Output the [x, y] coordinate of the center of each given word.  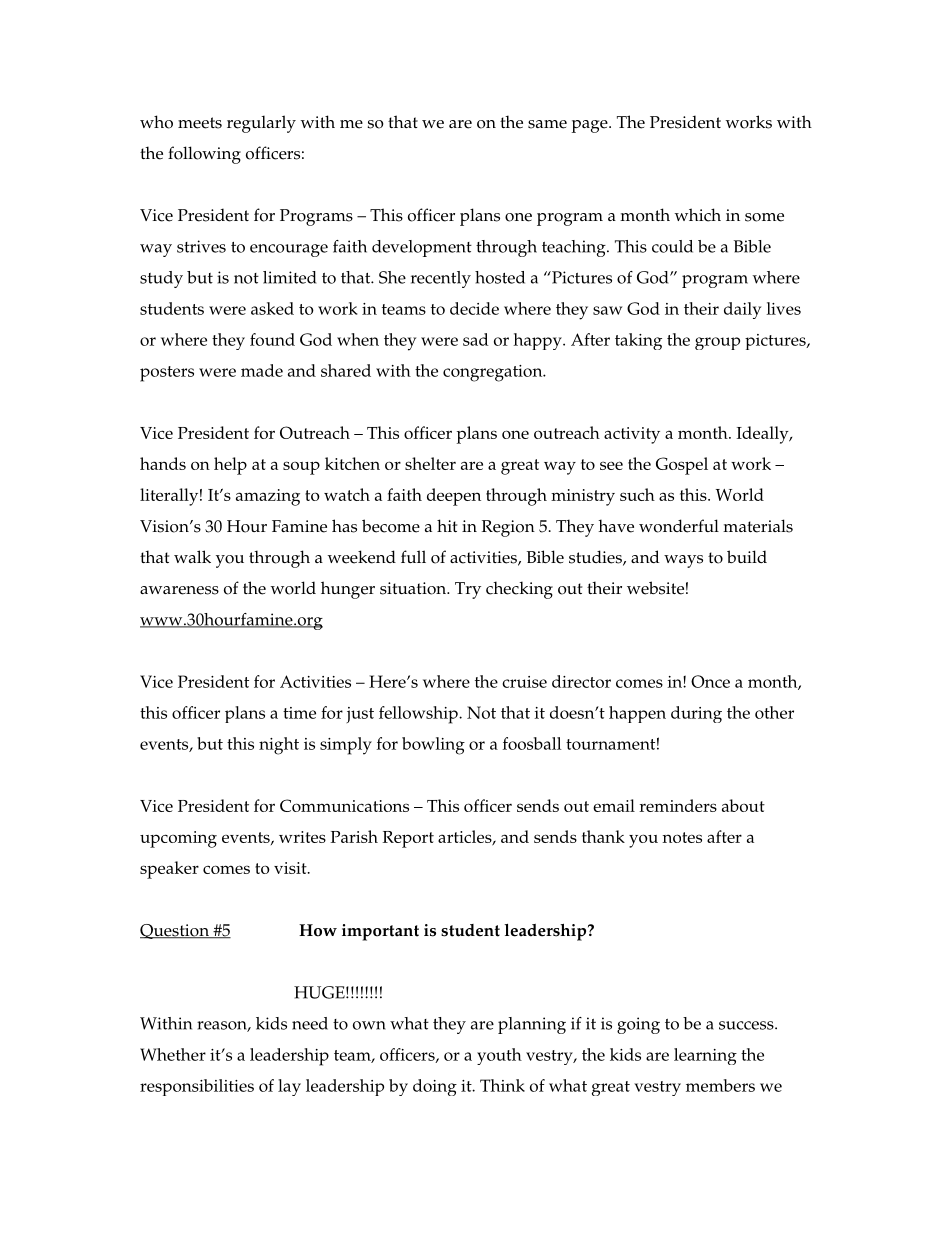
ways [683, 561]
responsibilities [197, 1087]
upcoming [178, 839]
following [204, 155]
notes [682, 837]
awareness [179, 590]
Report [408, 839]
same [547, 124]
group [717, 343]
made [262, 370]
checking [519, 590]
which [698, 215]
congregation [494, 373]
